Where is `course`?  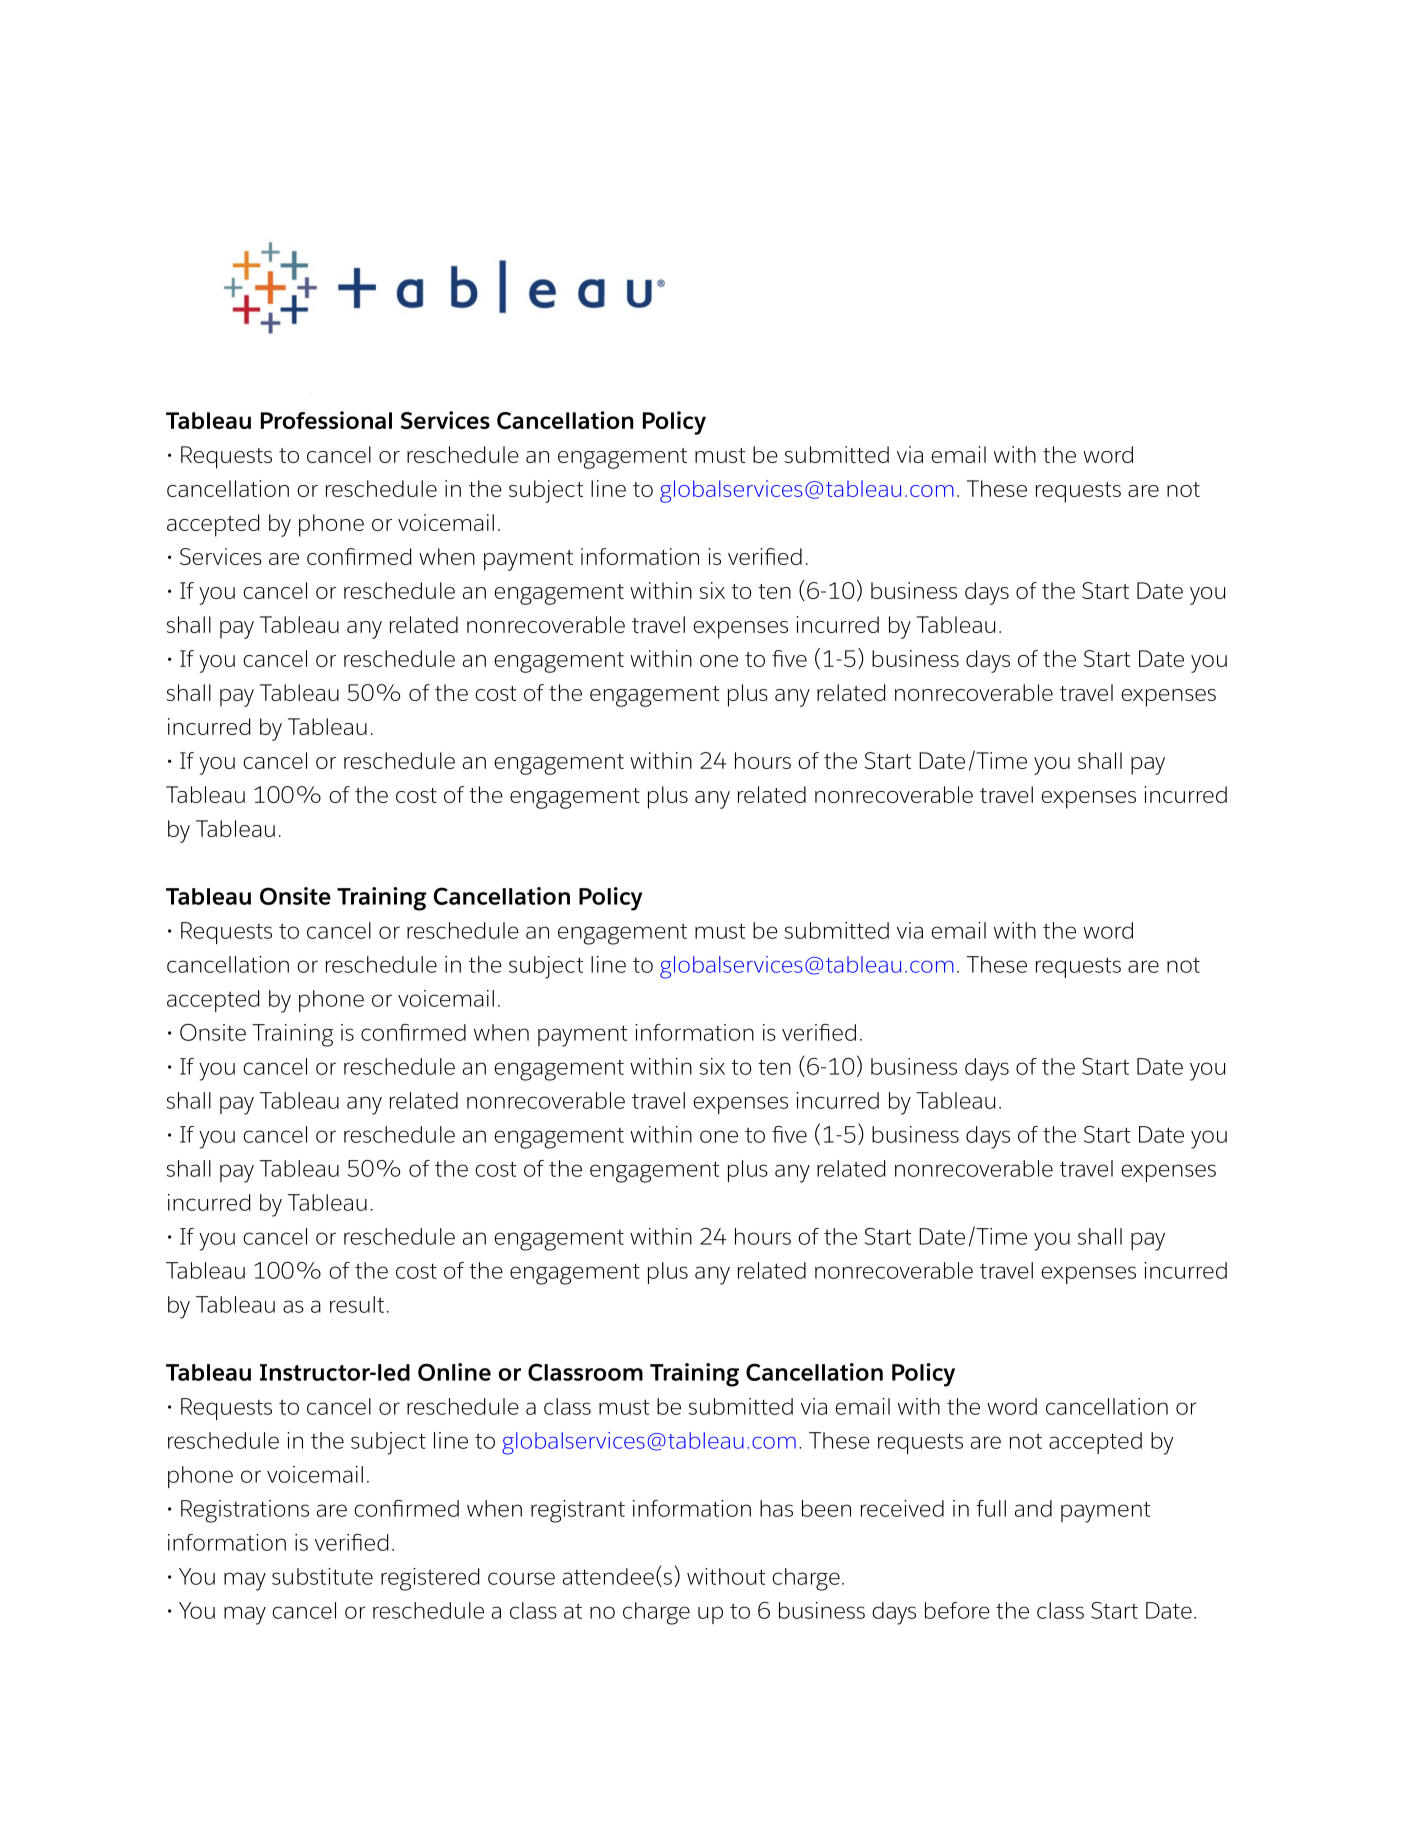 course is located at coordinates (521, 1578).
